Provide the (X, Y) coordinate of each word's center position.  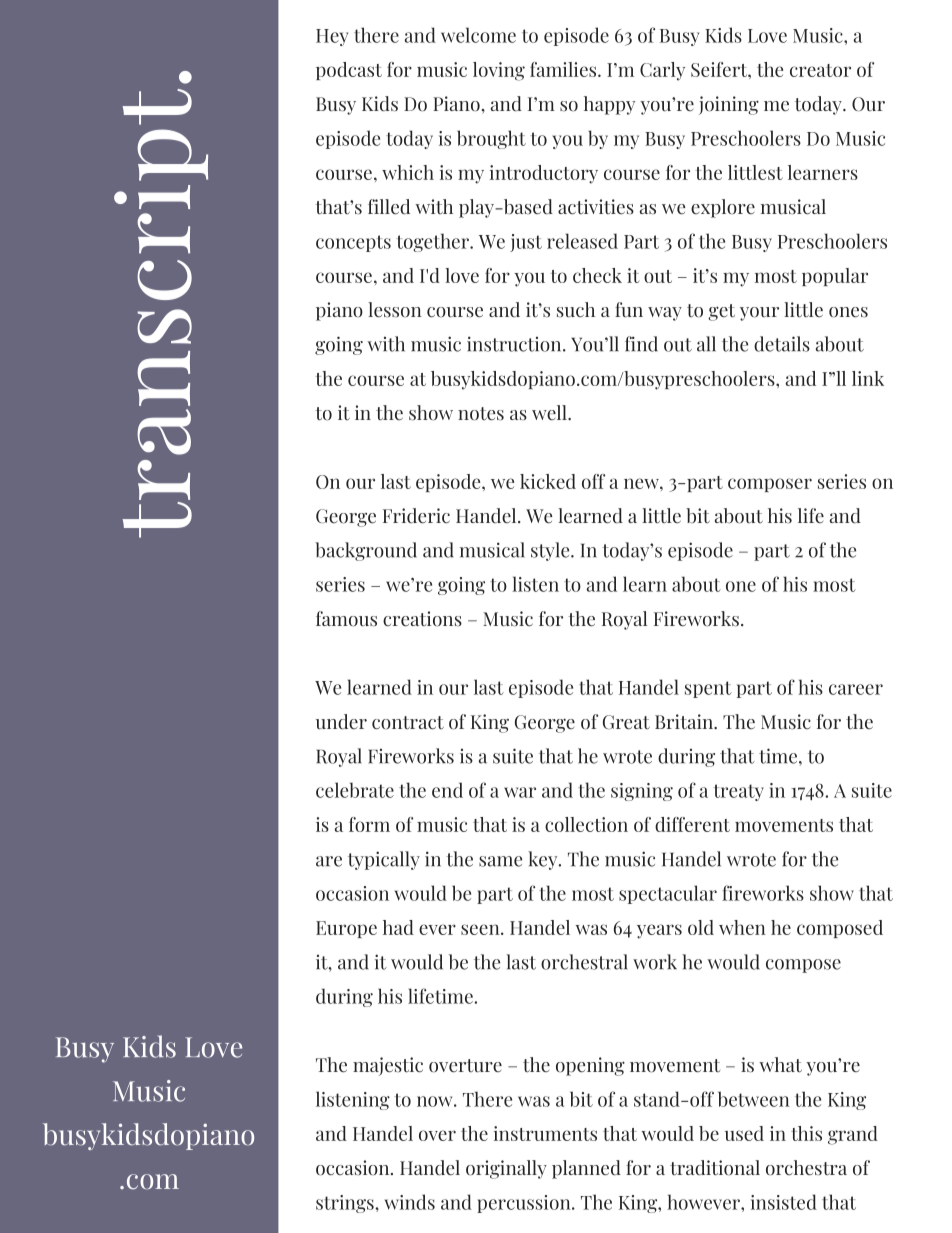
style (551, 551)
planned (586, 1169)
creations (422, 619)
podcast (349, 71)
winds (409, 1202)
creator (820, 70)
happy (609, 105)
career (856, 689)
